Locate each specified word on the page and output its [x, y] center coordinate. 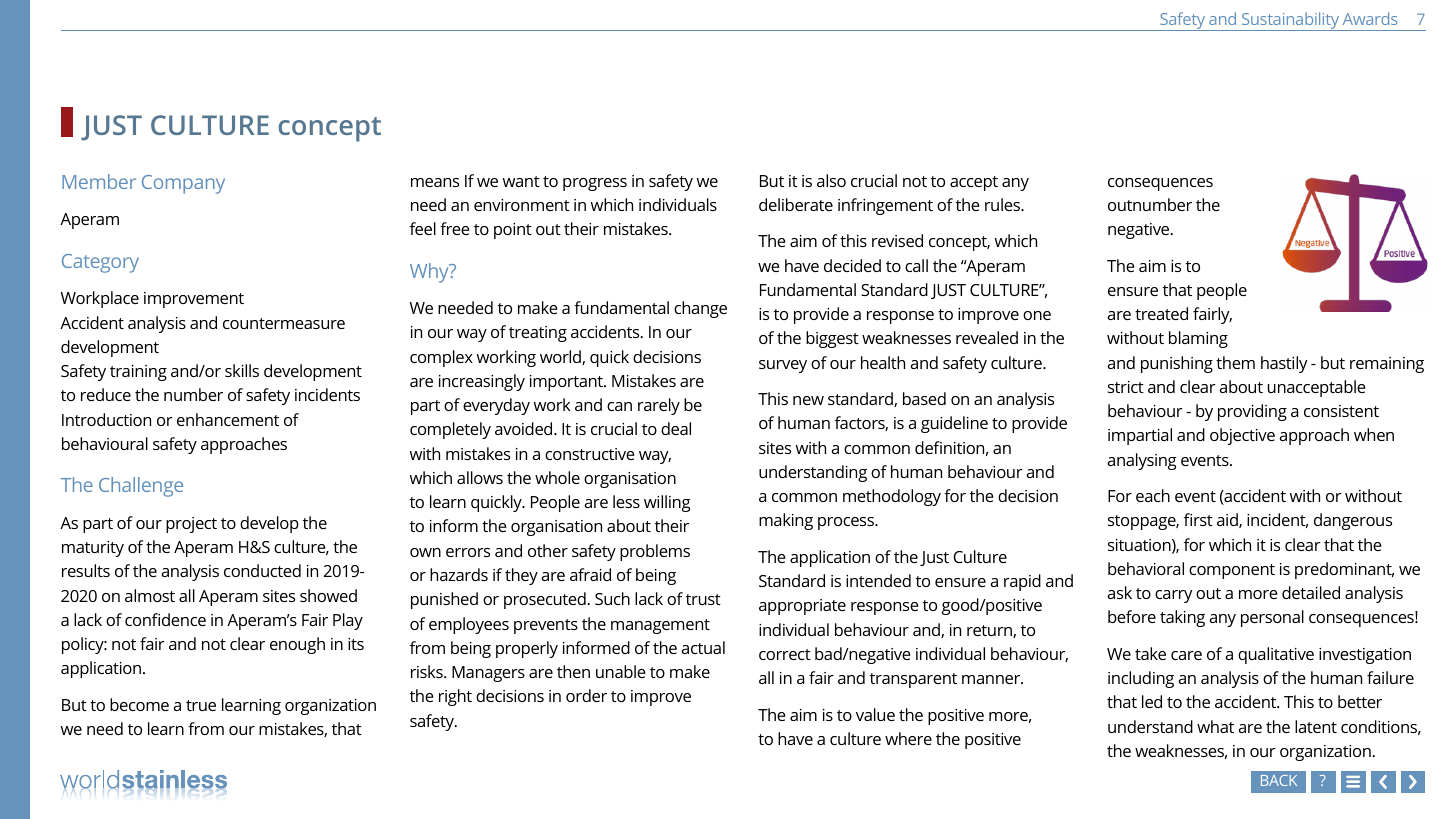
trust [703, 599]
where [908, 738]
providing [1252, 412]
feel [423, 228]
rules [1003, 204]
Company [183, 184]
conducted [262, 570]
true [201, 705]
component [1232, 571]
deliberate [796, 204]
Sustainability [1290, 21]
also [831, 180]
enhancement [228, 419]
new [808, 400]
